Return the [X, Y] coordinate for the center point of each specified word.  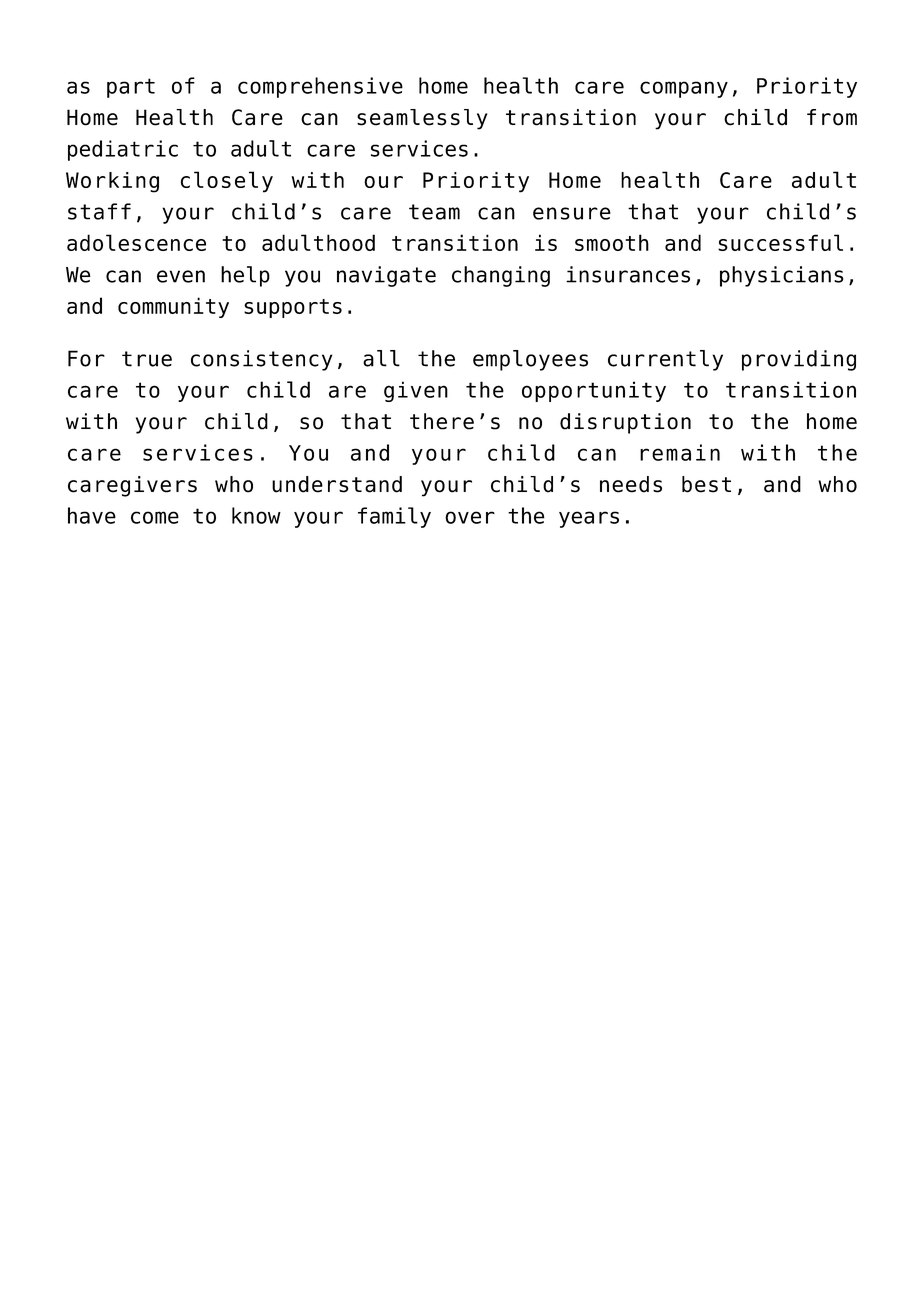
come [155, 517]
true [147, 359]
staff [99, 211]
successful [780, 242]
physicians [782, 276]
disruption [625, 423]
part [131, 88]
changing [501, 276]
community [173, 307]
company [684, 89]
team [434, 212]
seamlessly [422, 119]
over [470, 517]
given [416, 391]
